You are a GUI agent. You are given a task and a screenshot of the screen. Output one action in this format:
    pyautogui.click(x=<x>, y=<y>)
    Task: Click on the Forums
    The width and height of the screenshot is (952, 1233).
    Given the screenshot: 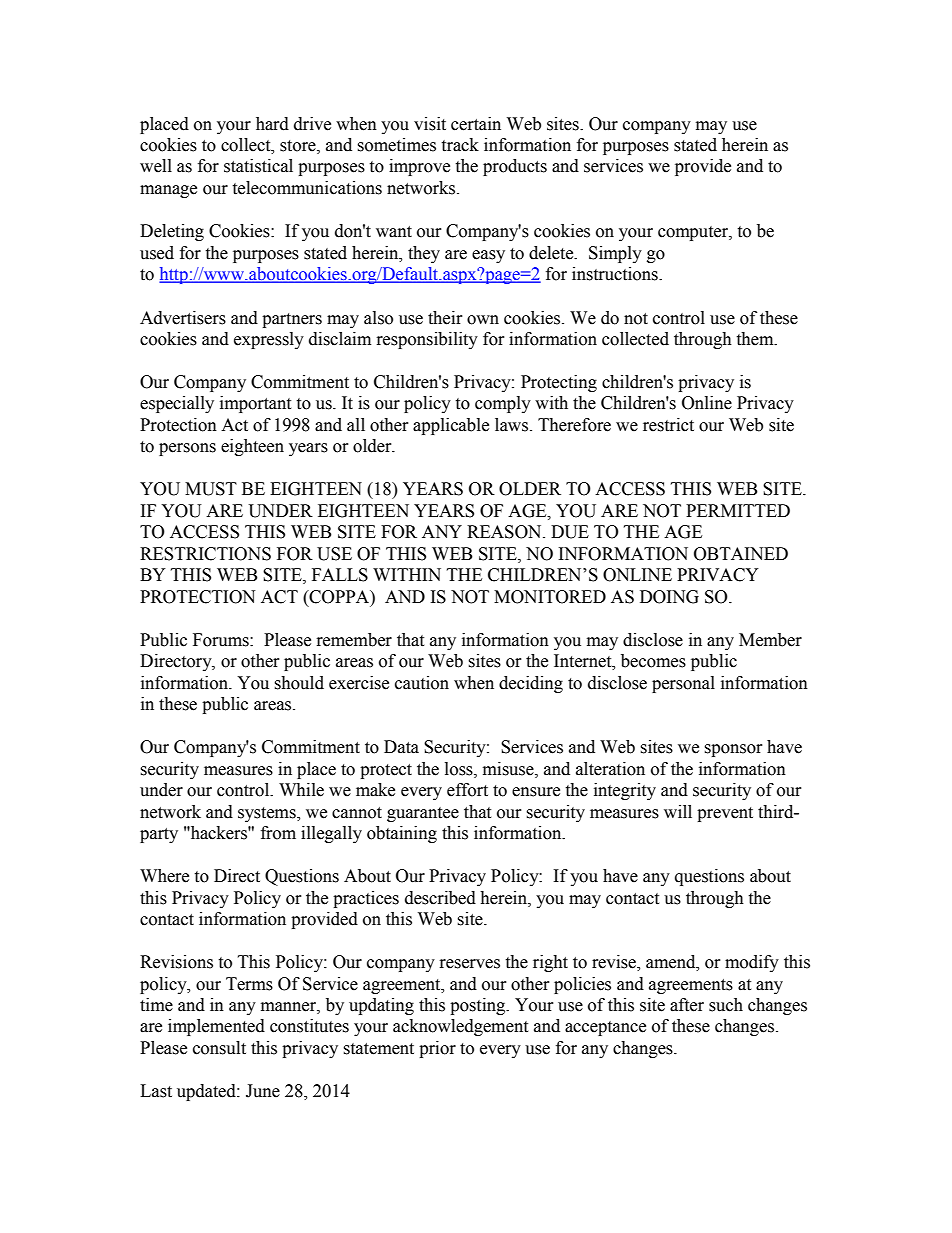 What is the action you would take?
    pyautogui.click(x=222, y=640)
